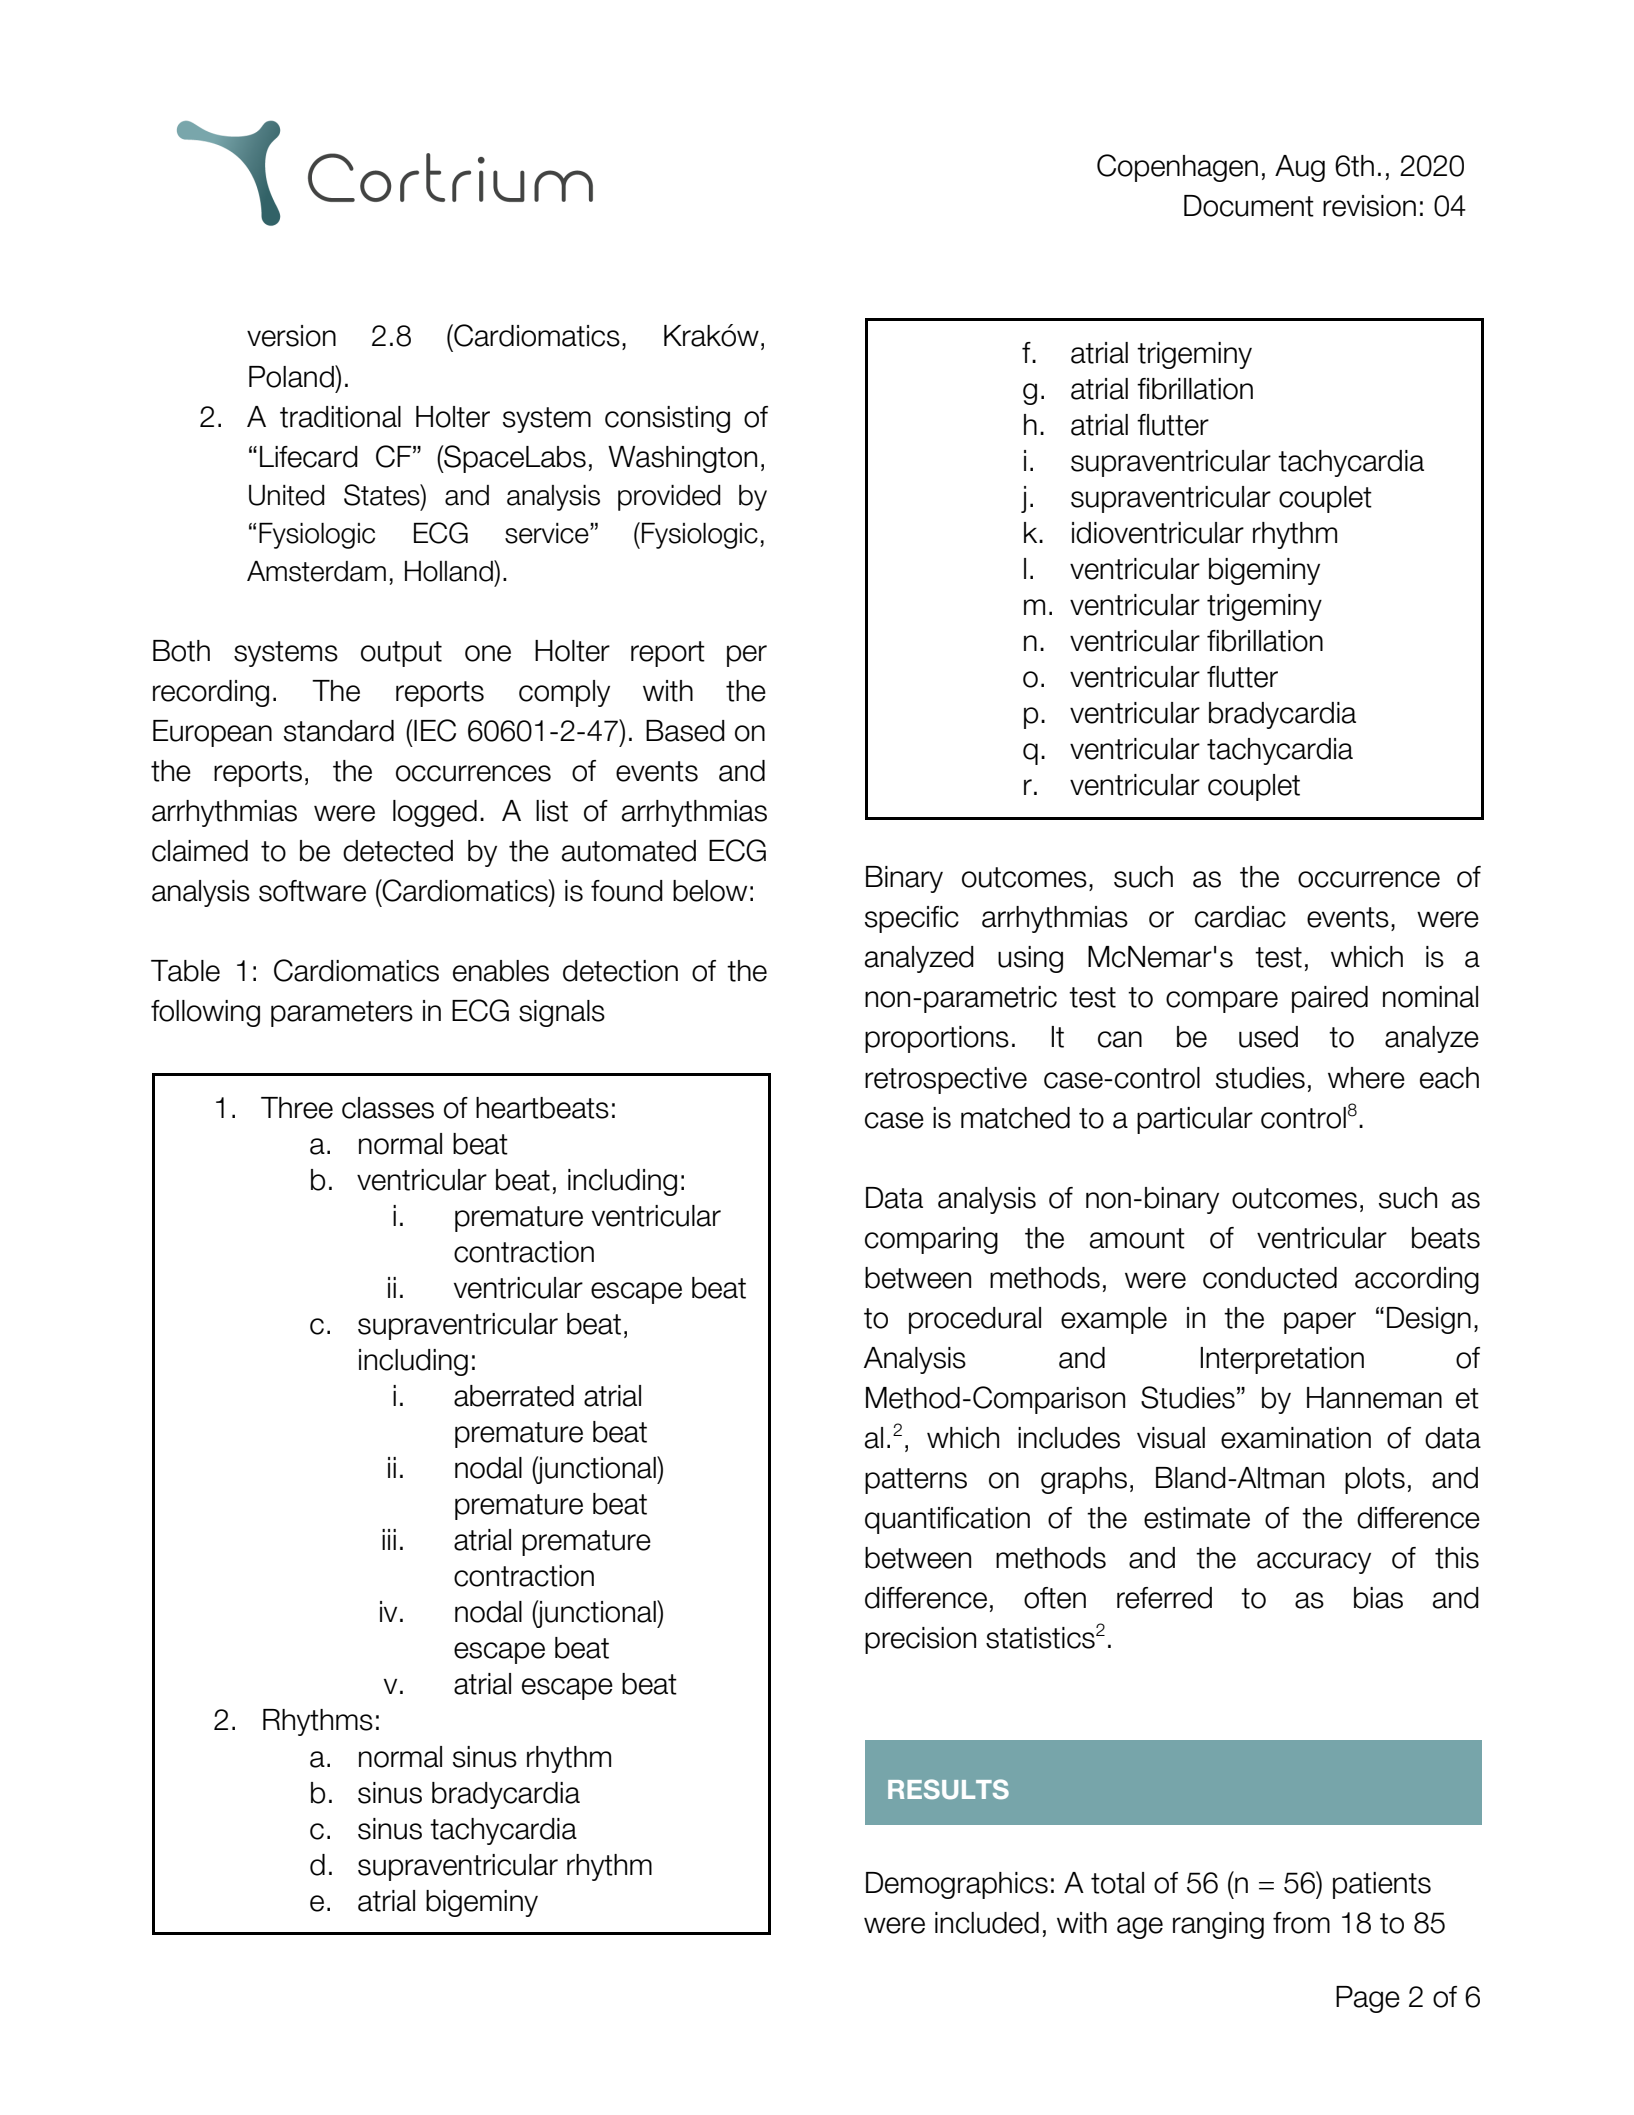 Image resolution: width=1634 pixels, height=2115 pixels. What do you see at coordinates (389, 1539) in the image?
I see `iii` at bounding box center [389, 1539].
